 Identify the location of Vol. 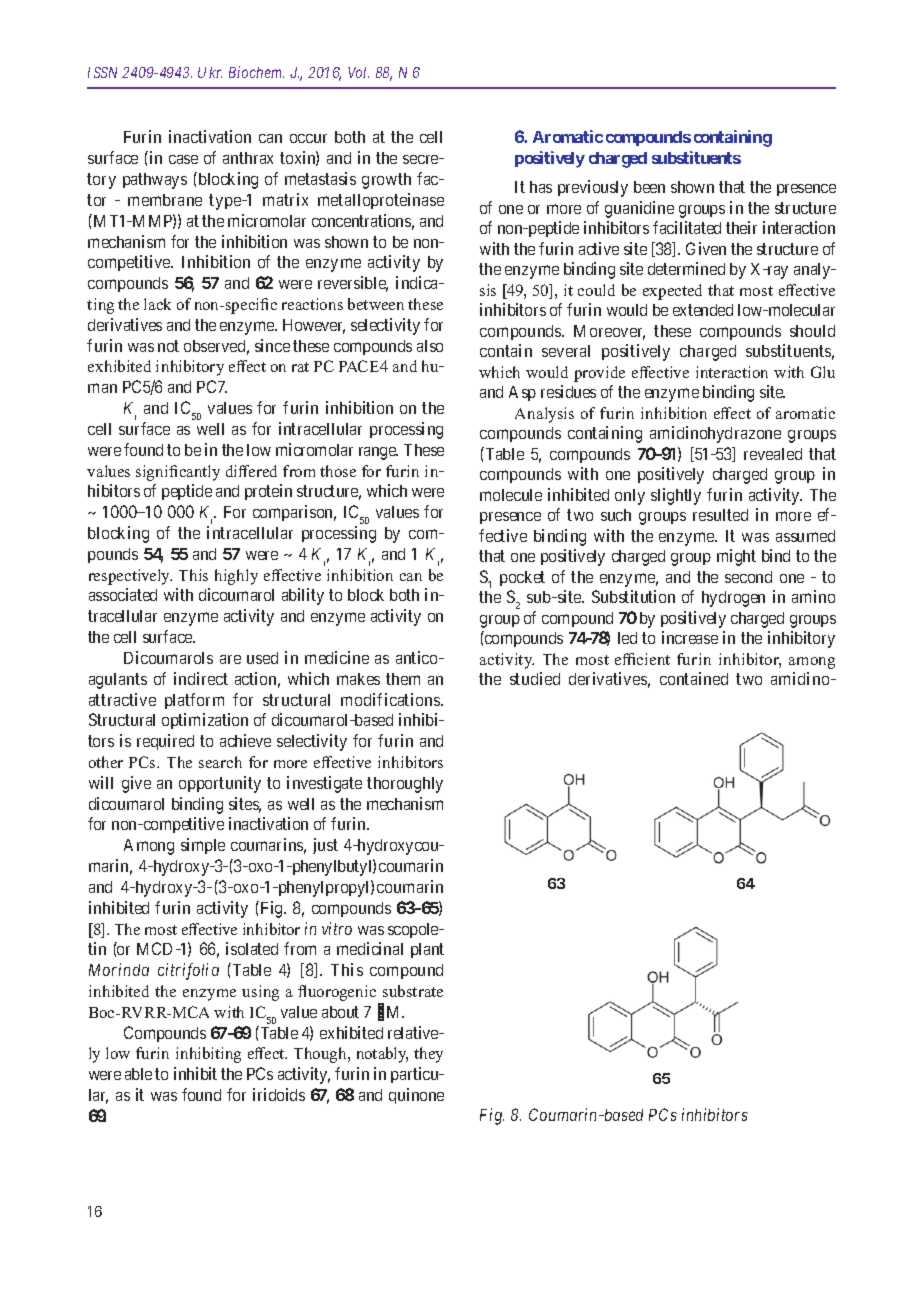
(358, 72).
